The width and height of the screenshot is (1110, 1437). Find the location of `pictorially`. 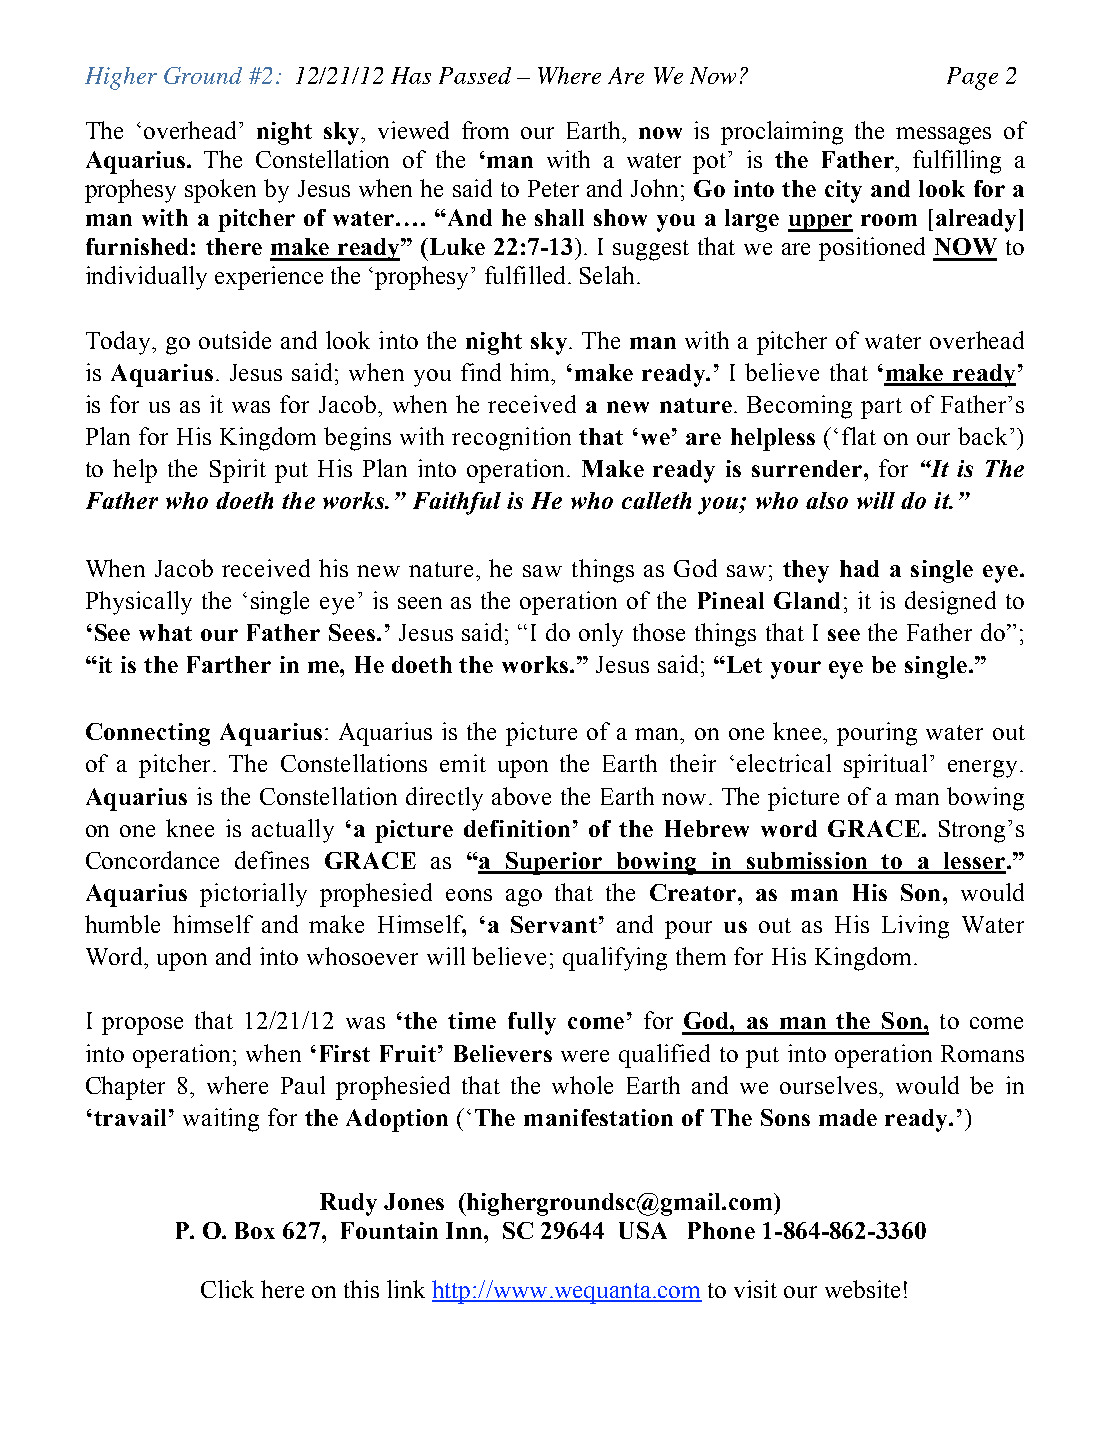

pictorially is located at coordinates (253, 895).
